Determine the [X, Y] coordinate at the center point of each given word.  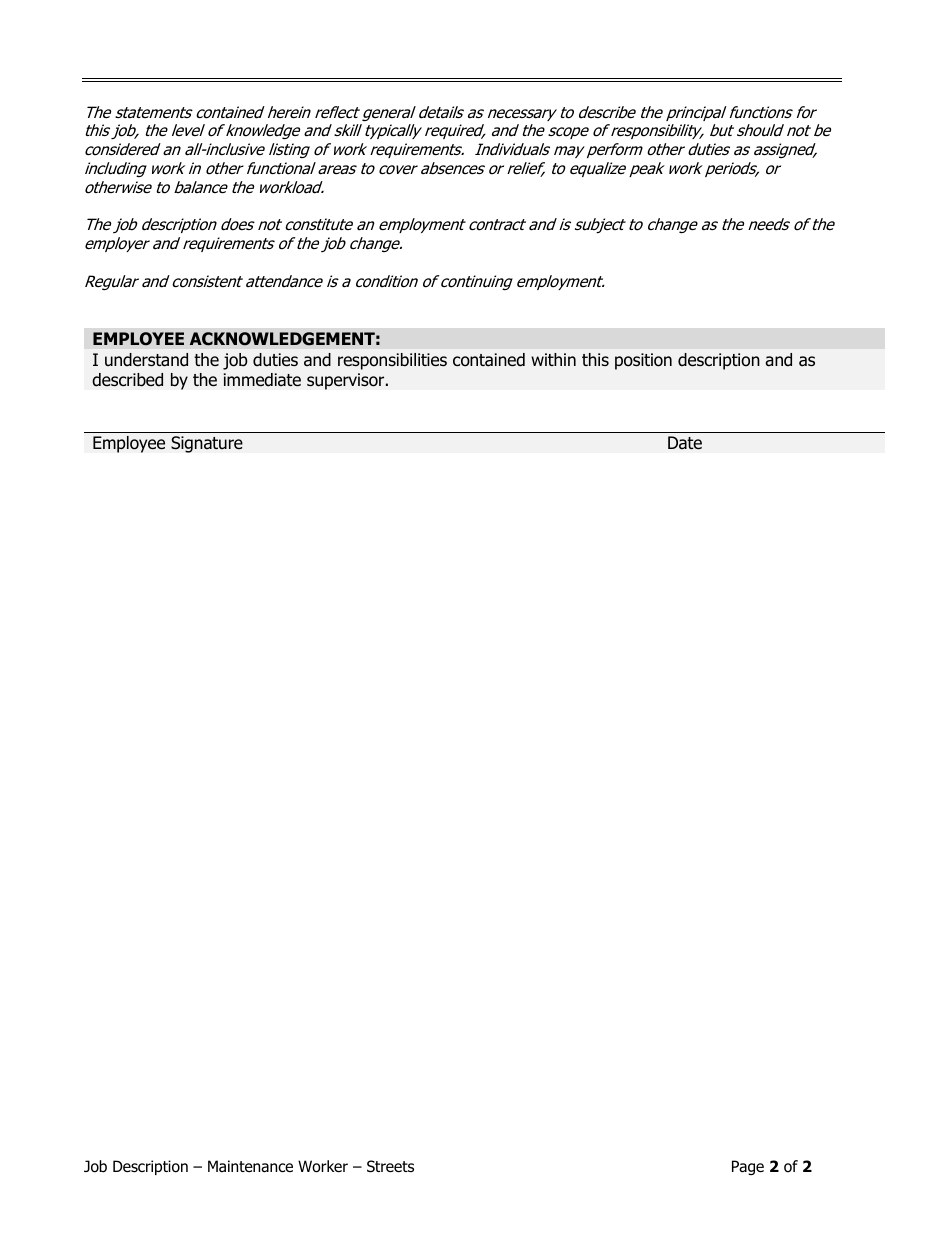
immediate [262, 380]
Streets [390, 1166]
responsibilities [392, 361]
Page [748, 1167]
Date [685, 443]
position [643, 361]
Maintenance [250, 1166]
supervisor [347, 381]
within [553, 359]
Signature [207, 444]
